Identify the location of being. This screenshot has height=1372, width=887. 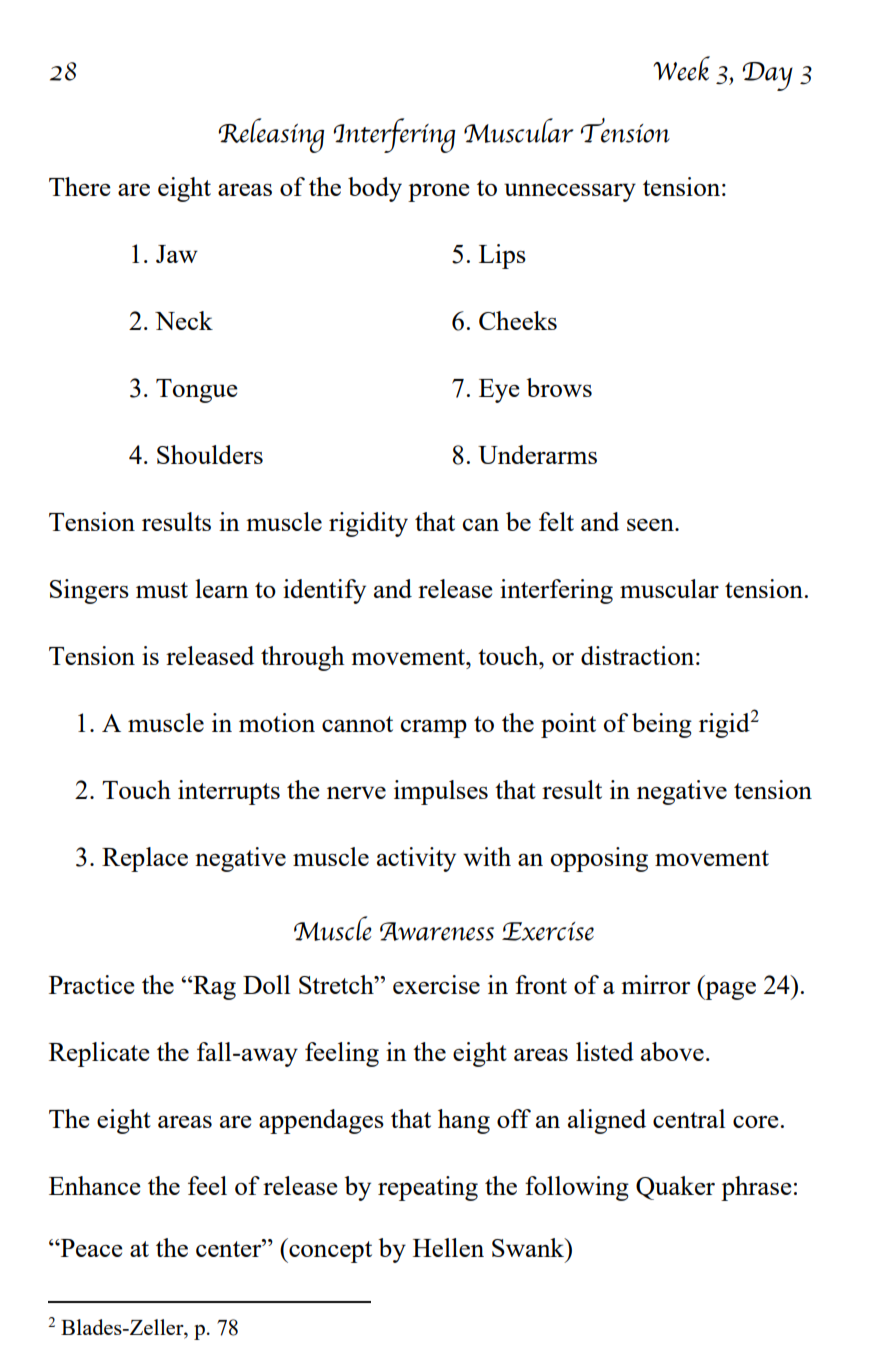
(662, 725).
